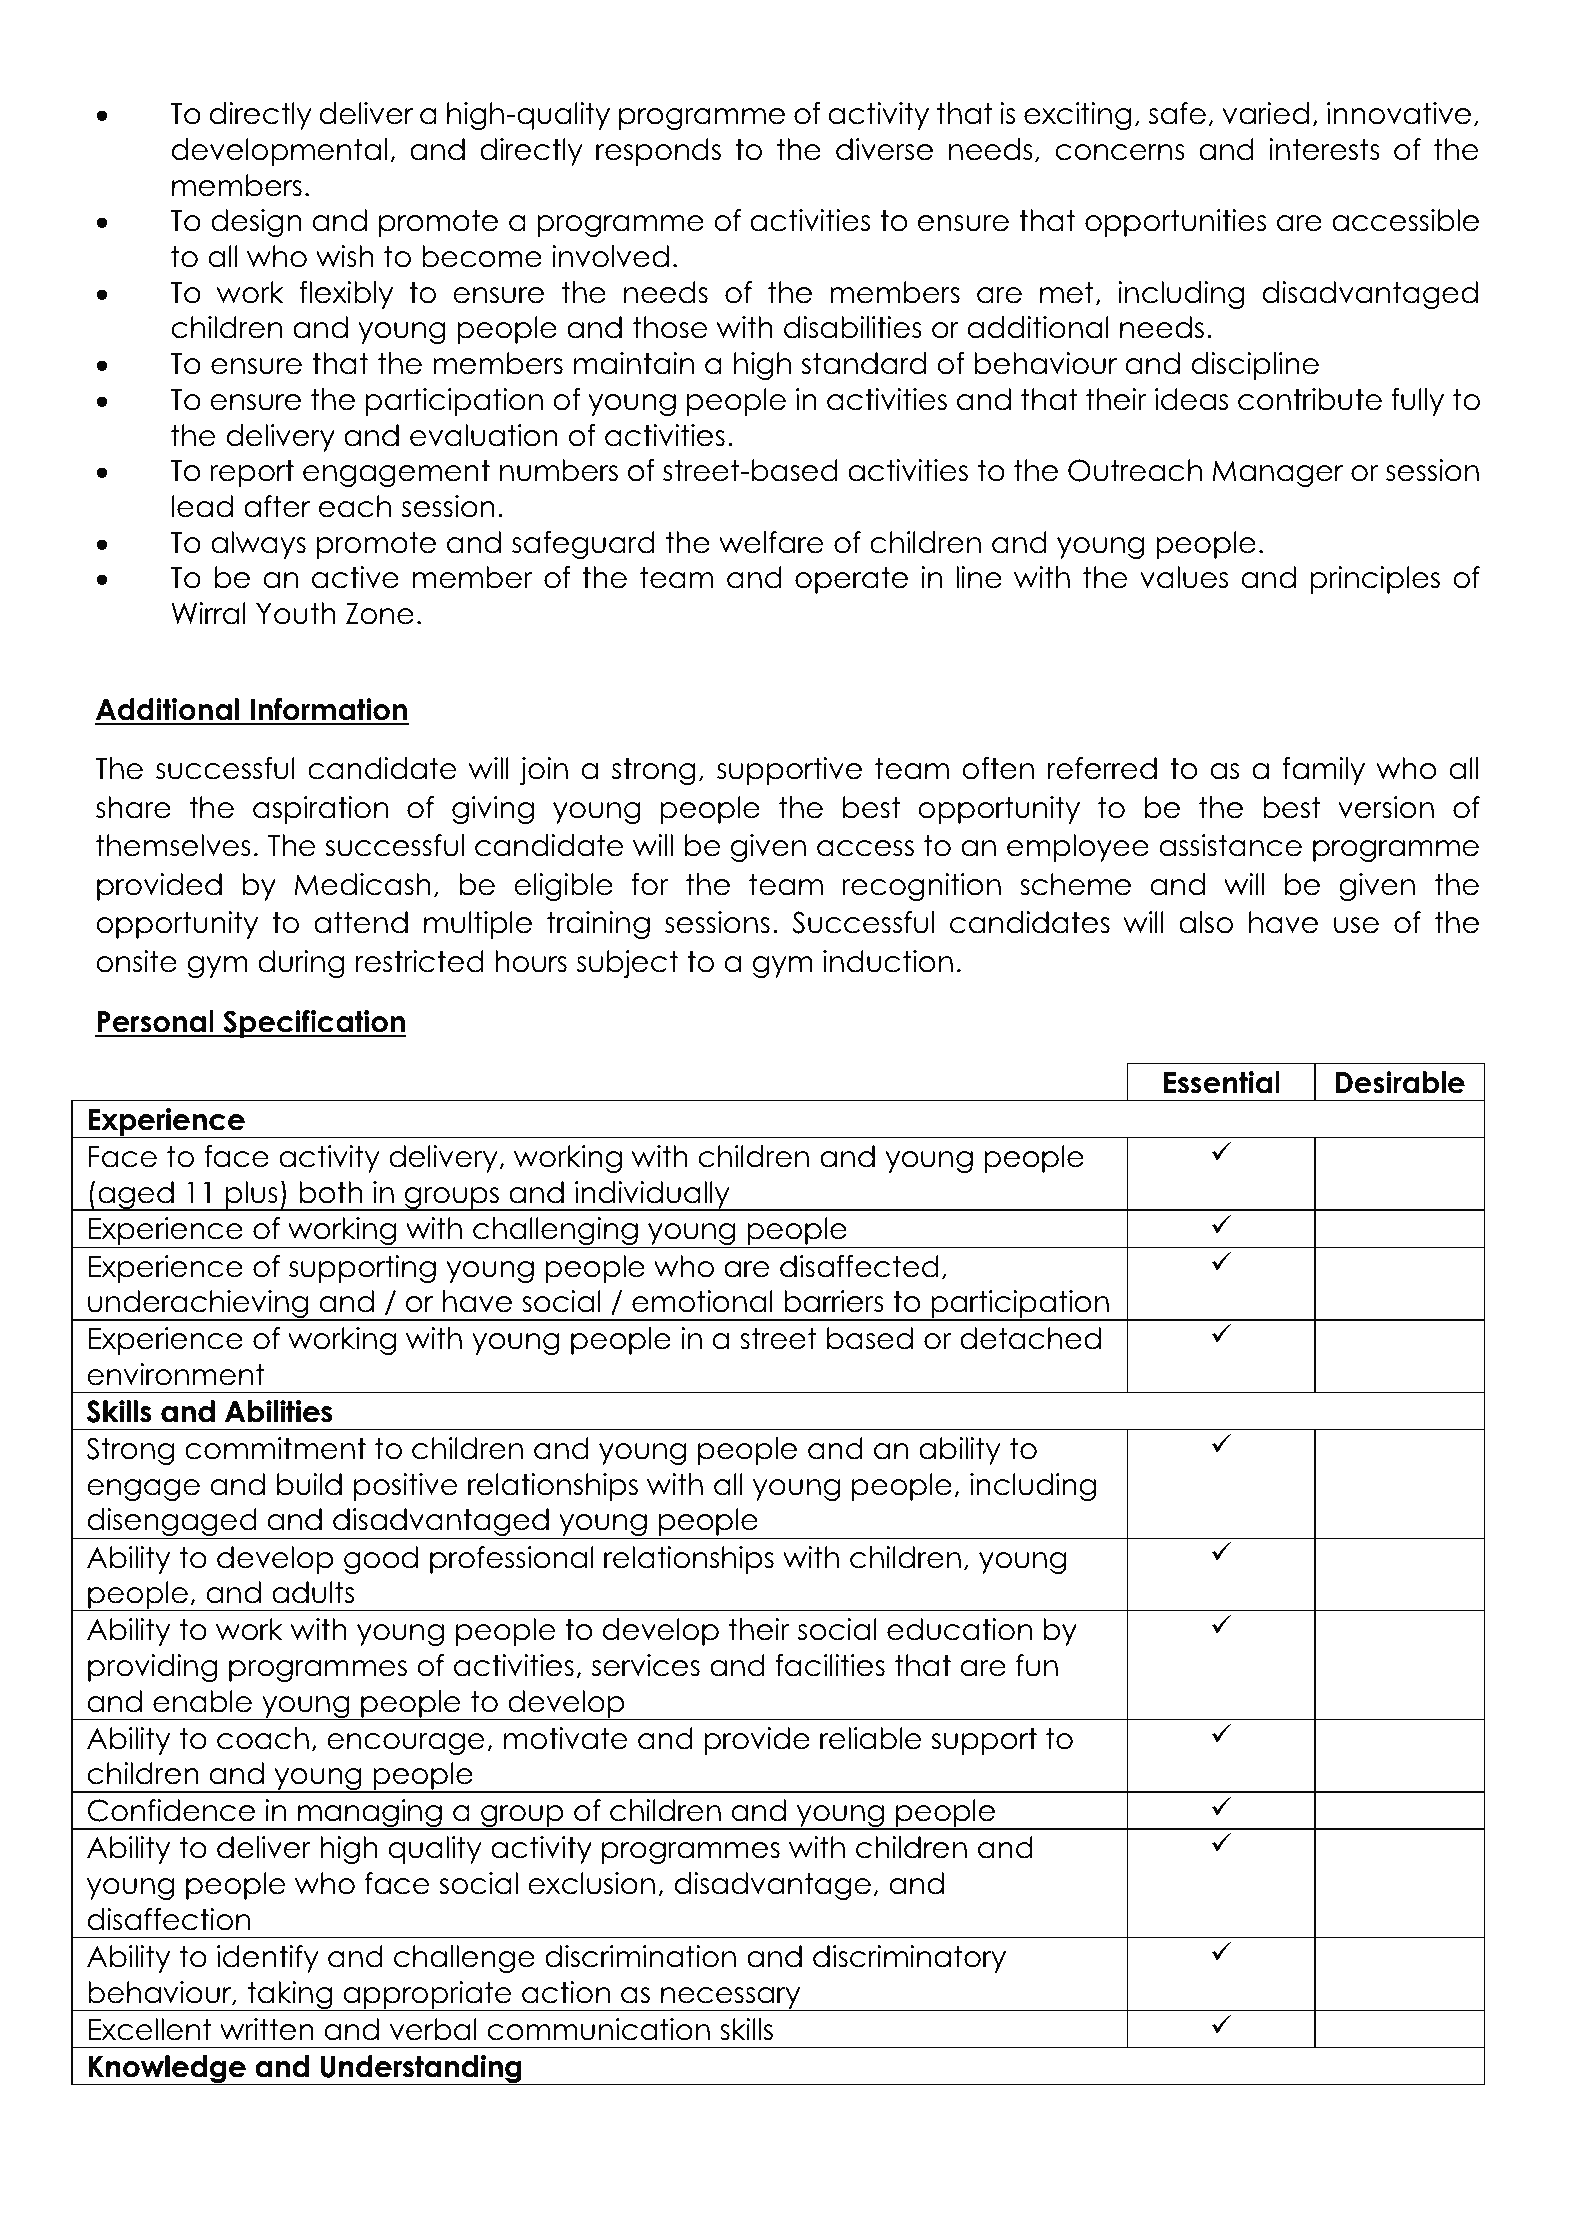 This screenshot has width=1576, height=2229. I want to click on diverse, so click(884, 149).
